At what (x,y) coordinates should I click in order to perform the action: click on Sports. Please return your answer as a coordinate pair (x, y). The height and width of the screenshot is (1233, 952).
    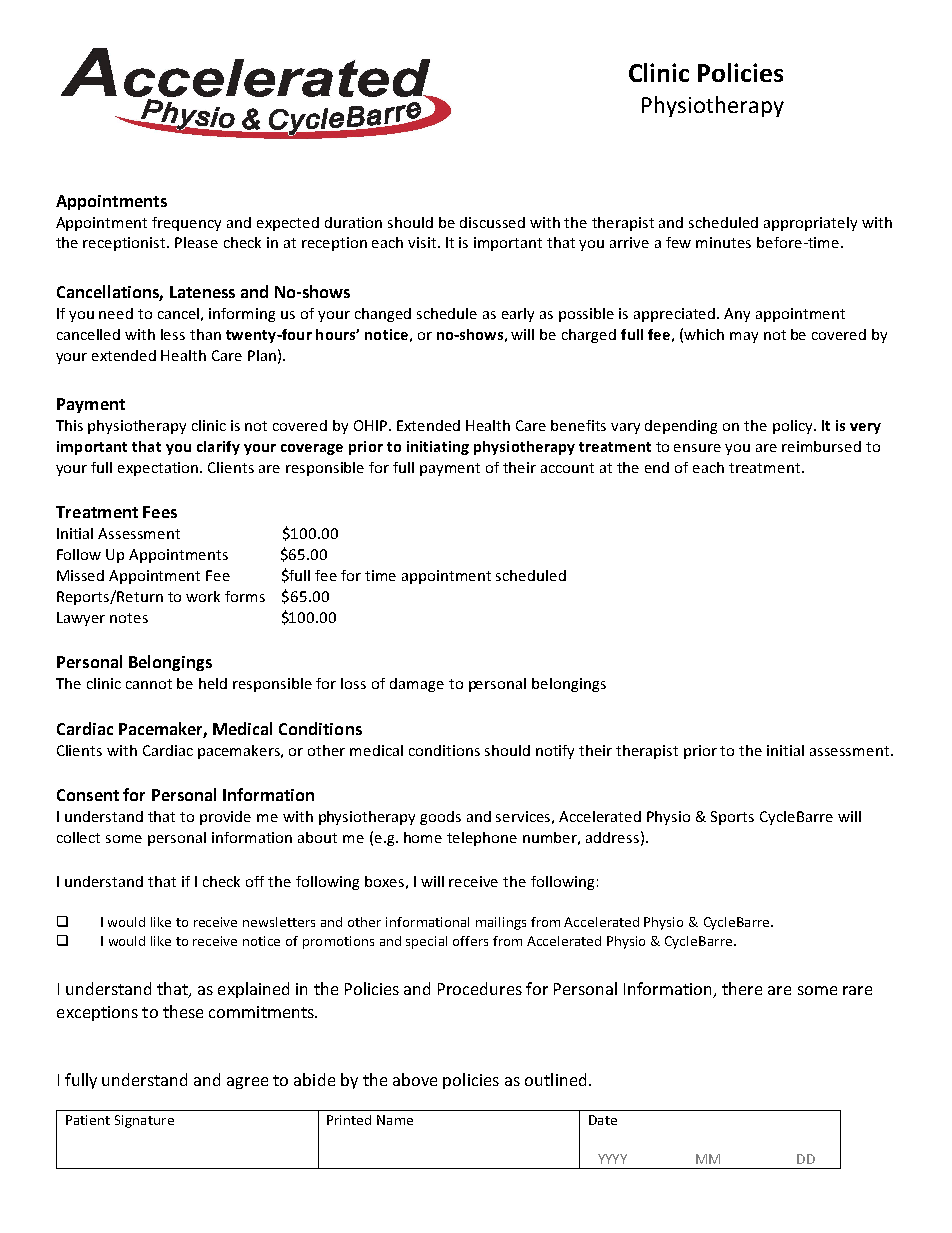
    Looking at the image, I should click on (732, 818).
